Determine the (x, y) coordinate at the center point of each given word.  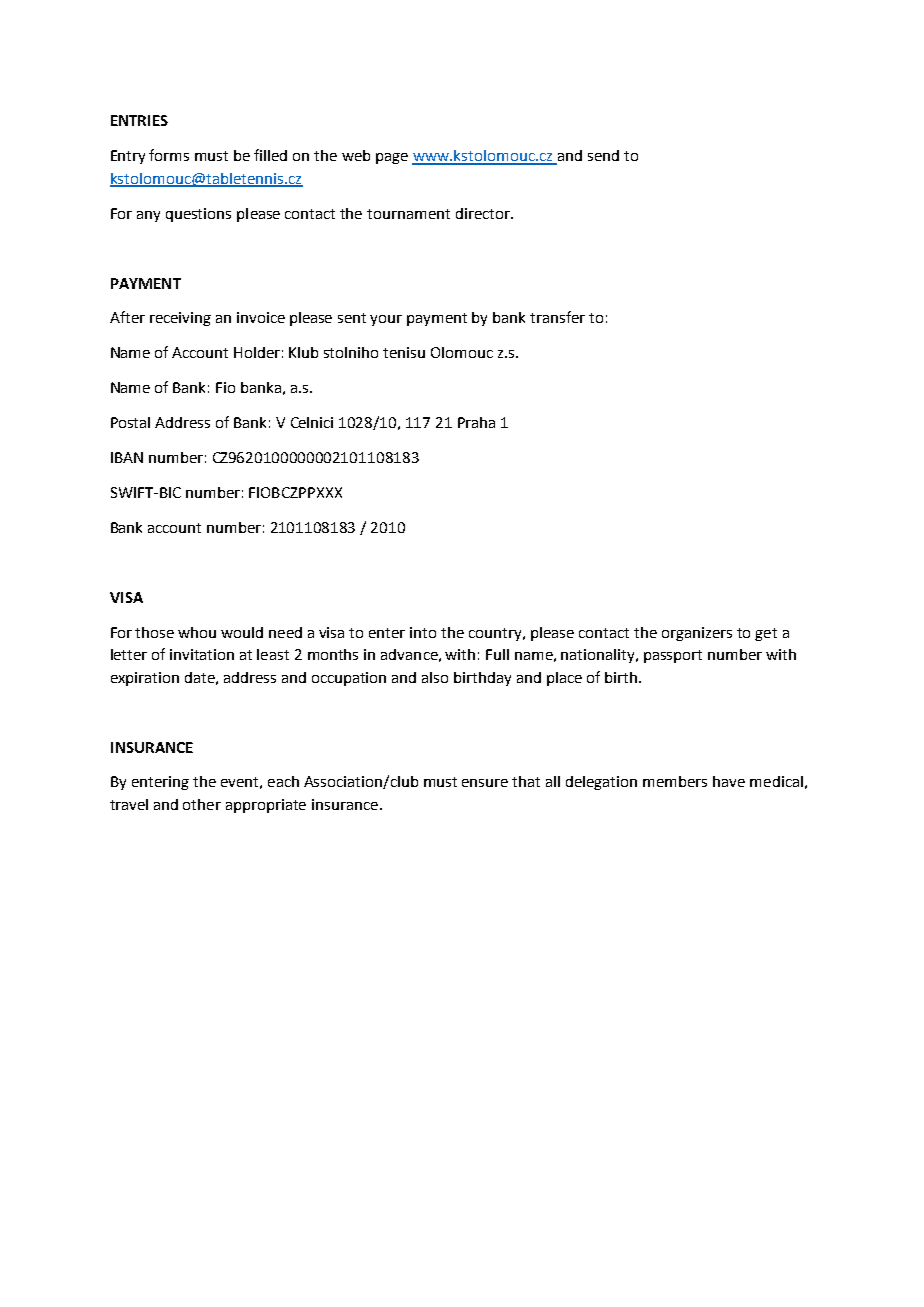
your (386, 320)
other (202, 804)
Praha (476, 422)
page (392, 158)
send (603, 155)
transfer (557, 317)
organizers (697, 634)
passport (673, 656)
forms (169, 155)
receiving (180, 319)
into (423, 632)
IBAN (127, 457)
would (242, 632)
